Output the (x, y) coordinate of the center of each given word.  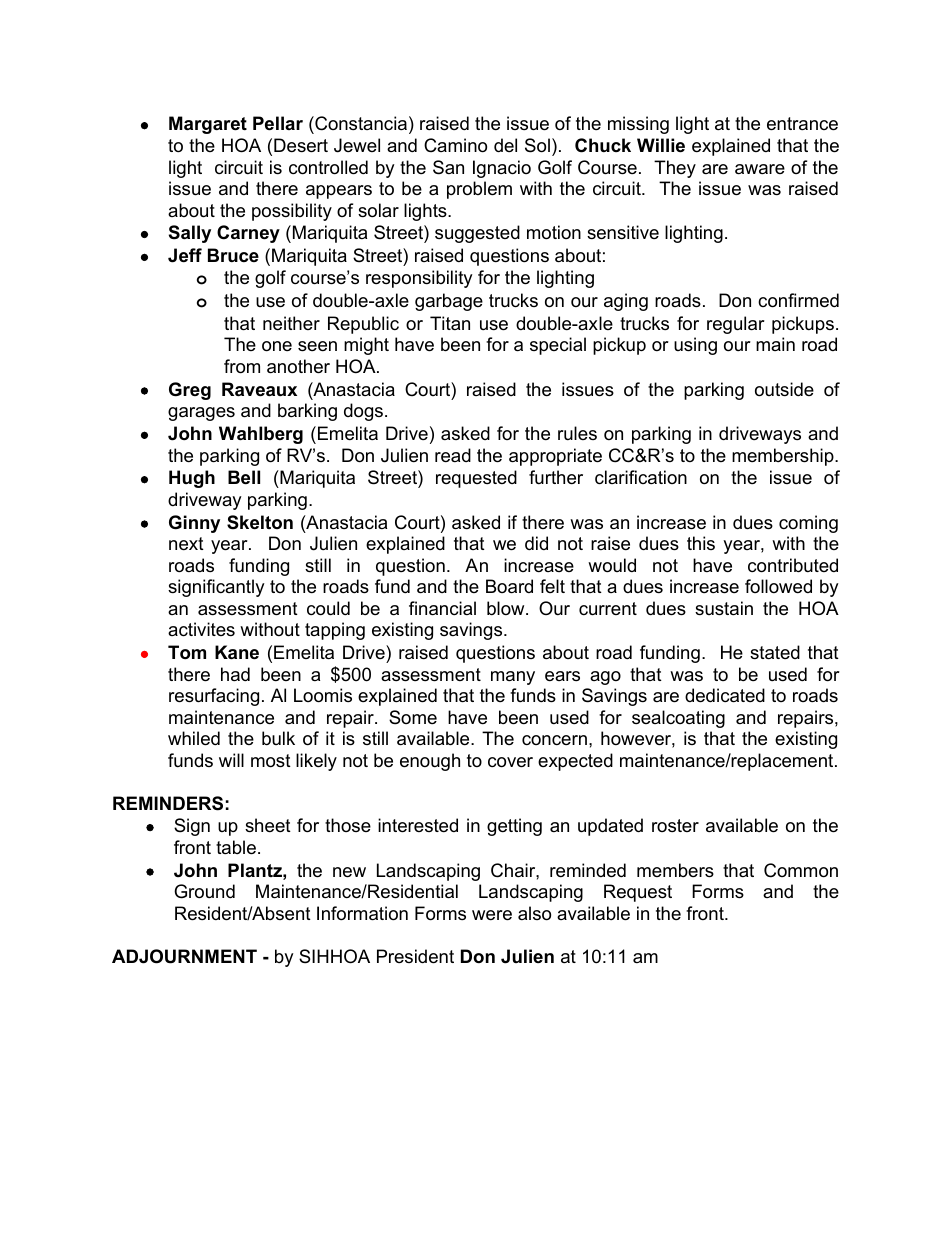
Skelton (260, 522)
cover (510, 762)
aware (760, 169)
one (277, 346)
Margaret (208, 125)
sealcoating (678, 719)
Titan (450, 323)
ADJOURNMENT (184, 956)
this (701, 543)
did (536, 543)
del (505, 145)
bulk (278, 738)
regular (736, 325)
